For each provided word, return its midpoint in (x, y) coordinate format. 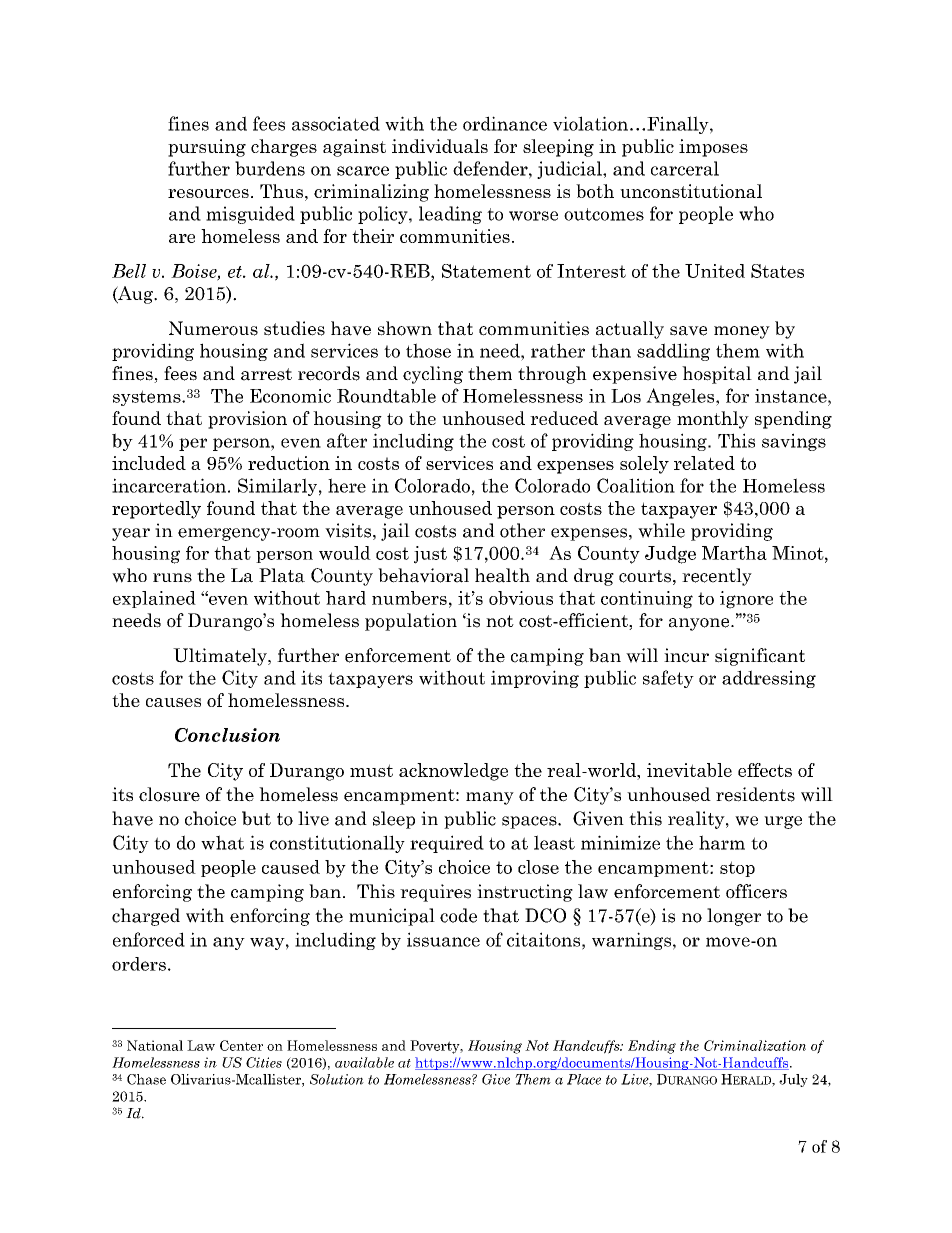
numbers (409, 598)
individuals (440, 146)
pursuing (207, 148)
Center (241, 1045)
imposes (713, 148)
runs (172, 578)
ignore (746, 600)
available (364, 1062)
